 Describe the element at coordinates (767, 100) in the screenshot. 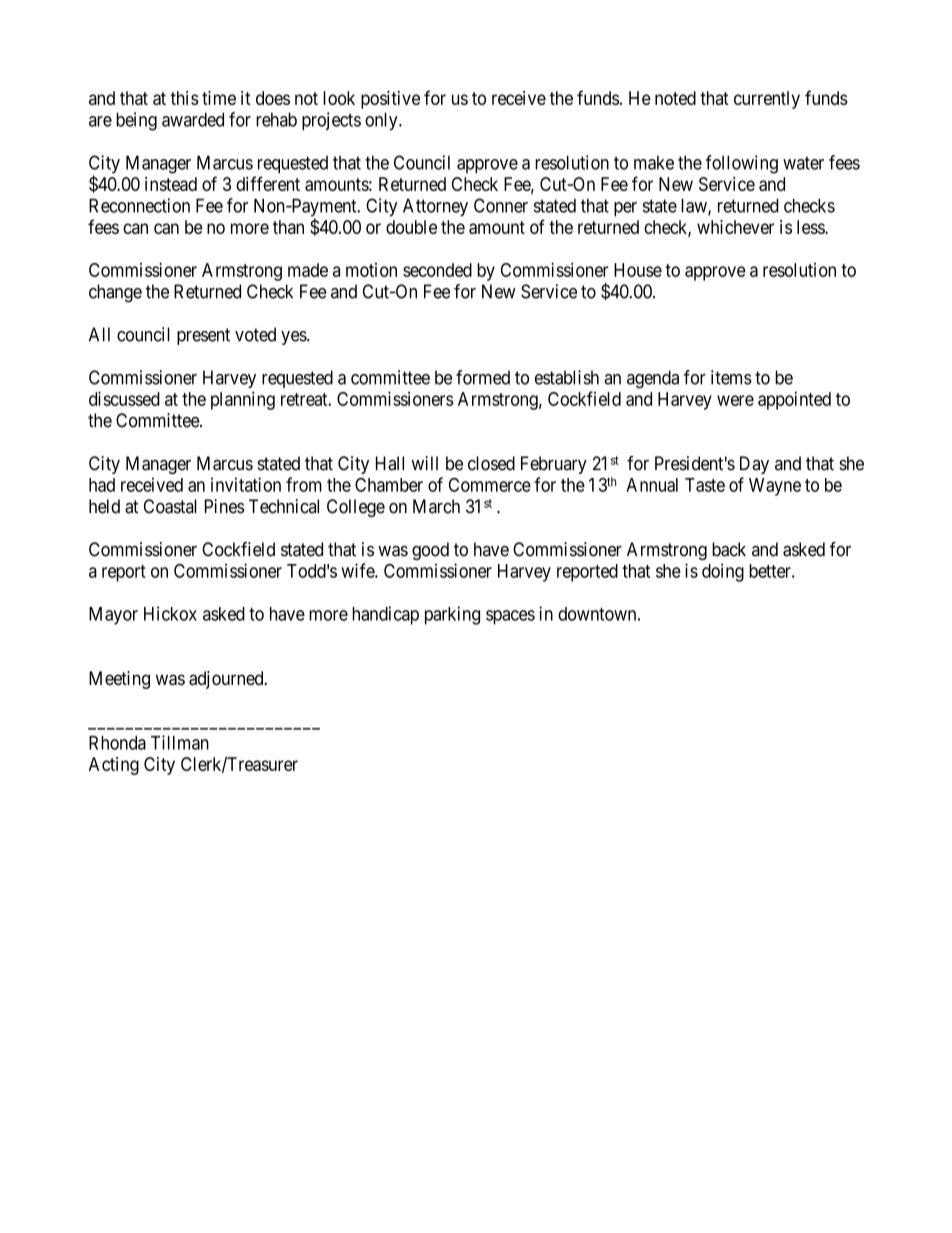

I see `currently` at that location.
